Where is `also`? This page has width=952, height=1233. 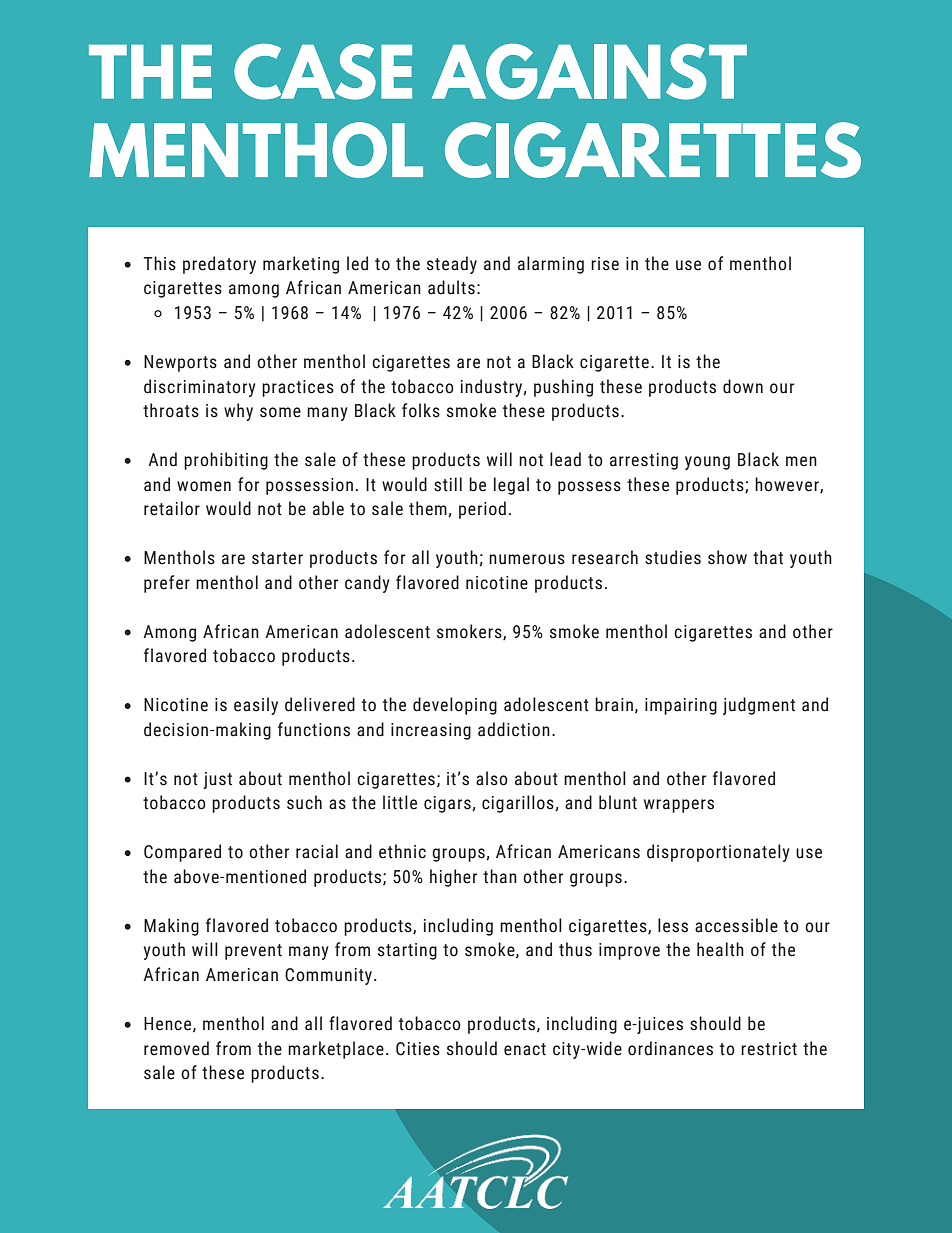 also is located at coordinates (492, 778).
